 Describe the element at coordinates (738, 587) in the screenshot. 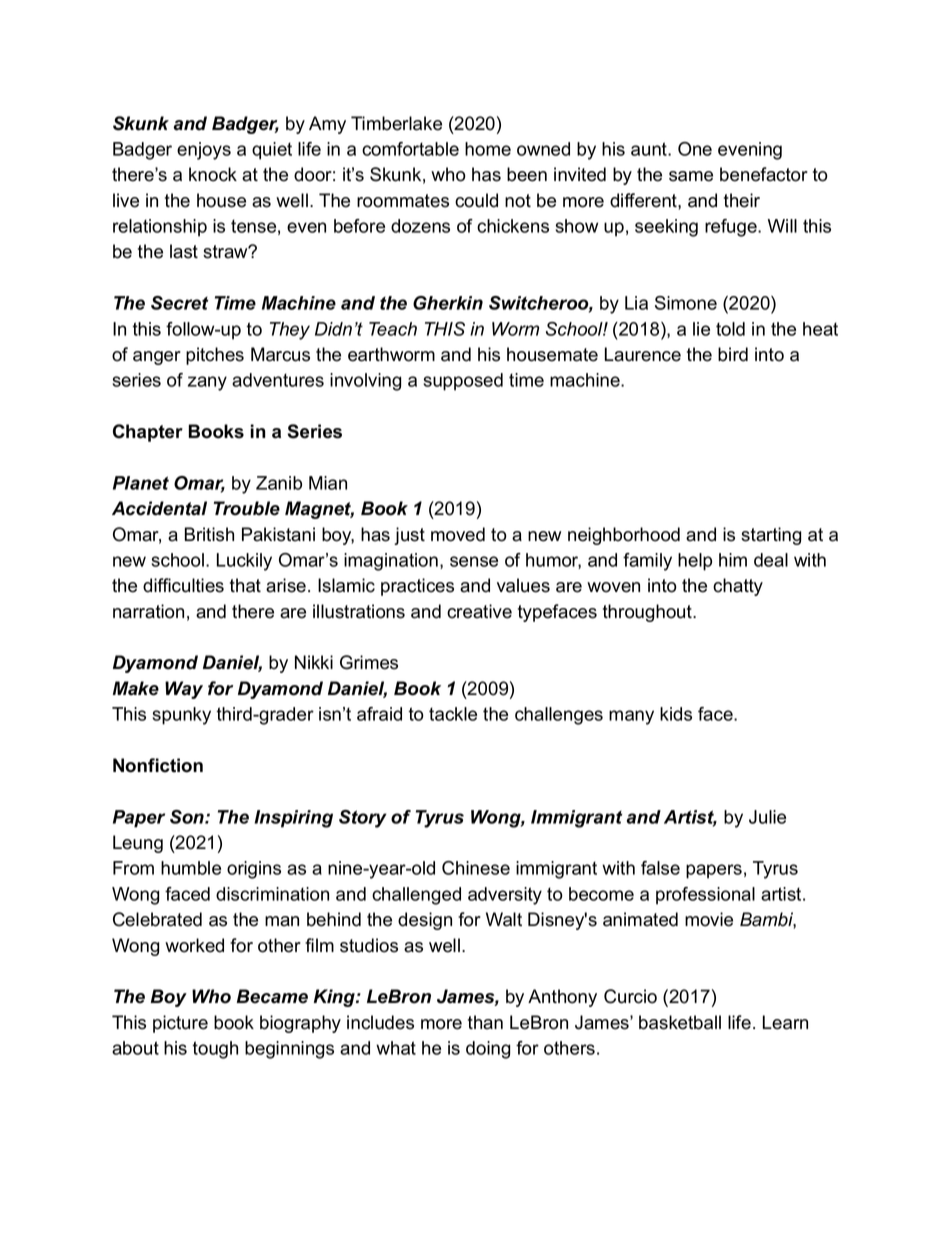

I see `chatty` at that location.
